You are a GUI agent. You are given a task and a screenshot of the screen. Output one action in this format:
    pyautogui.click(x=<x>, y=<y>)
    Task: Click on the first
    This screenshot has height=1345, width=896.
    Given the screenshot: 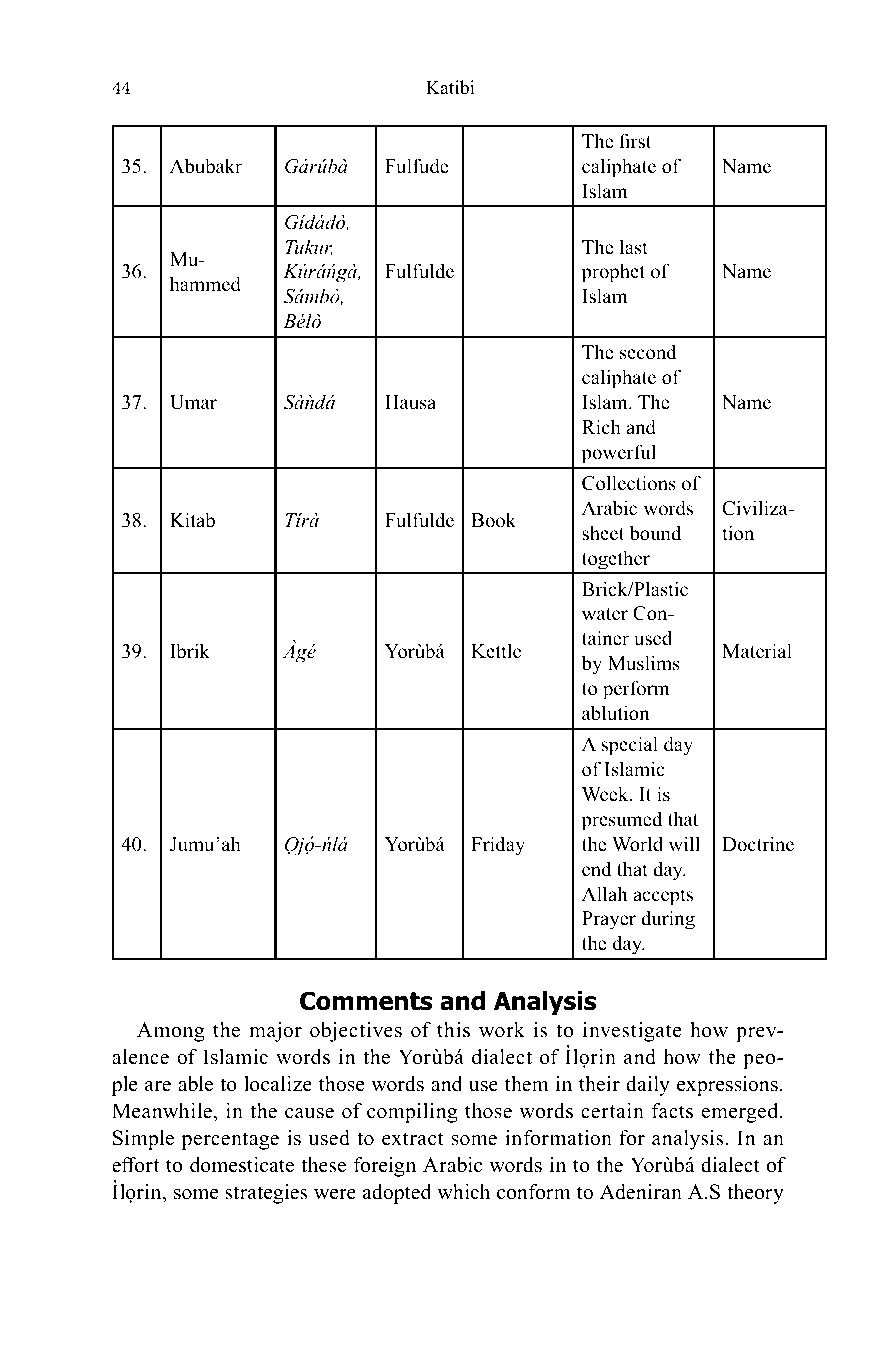 What is the action you would take?
    pyautogui.click(x=635, y=141)
